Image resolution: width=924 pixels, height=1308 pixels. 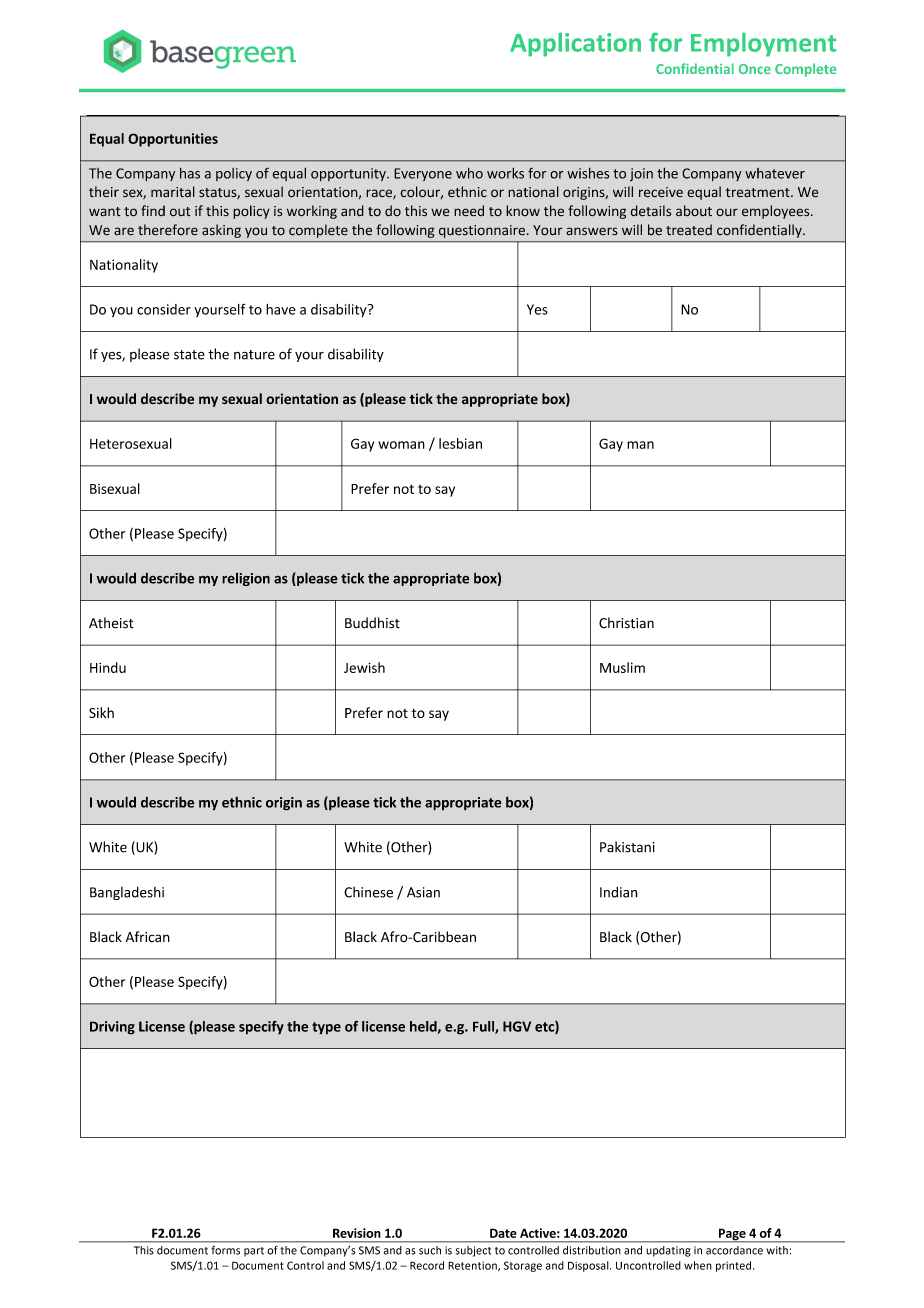 I want to click on Opportunities, so click(x=173, y=140).
